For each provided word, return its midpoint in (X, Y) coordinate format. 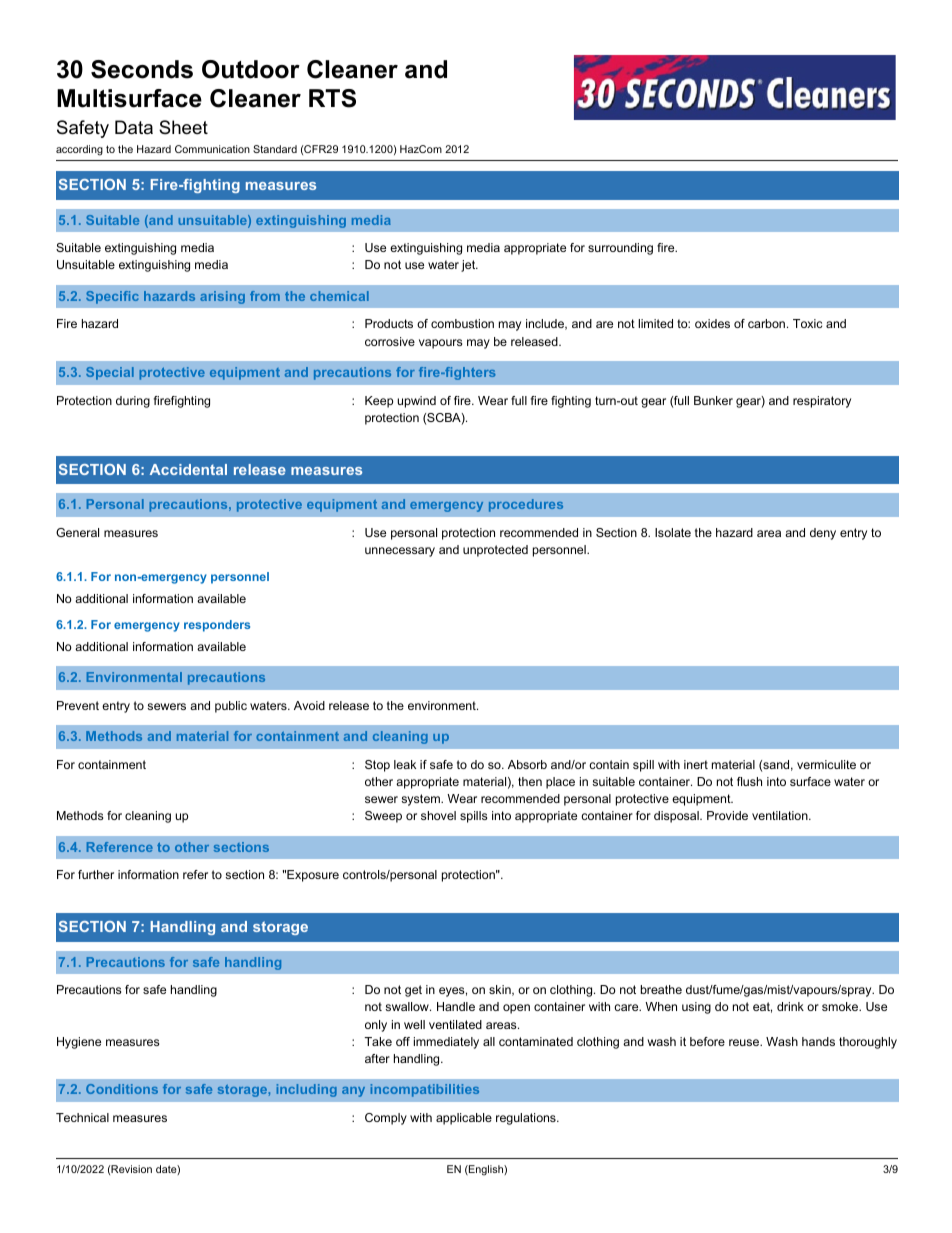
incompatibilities (425, 1090)
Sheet (183, 127)
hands (818, 1041)
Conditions (122, 1089)
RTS (332, 98)
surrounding (620, 249)
